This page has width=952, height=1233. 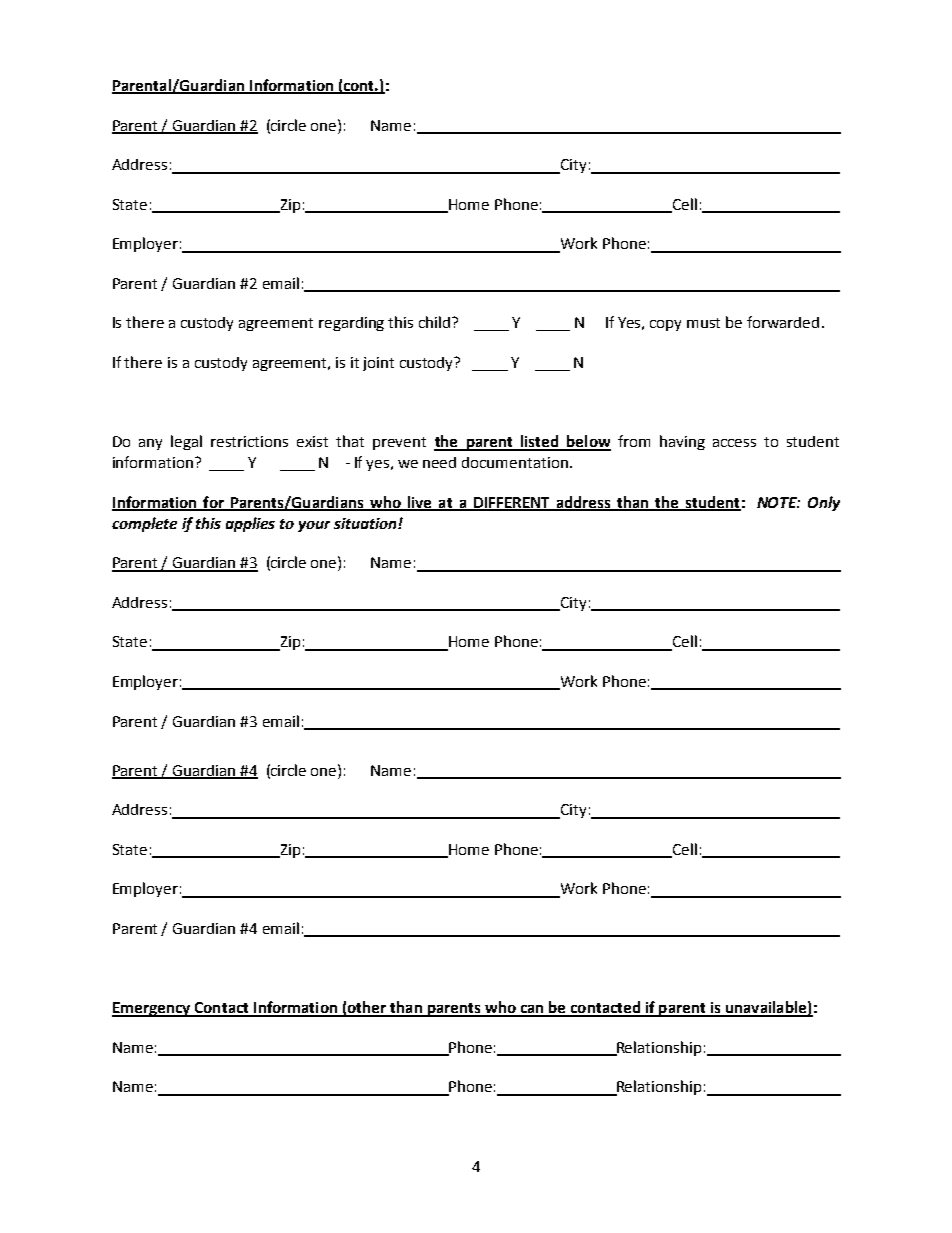 I want to click on Emergency, so click(x=152, y=1009).
